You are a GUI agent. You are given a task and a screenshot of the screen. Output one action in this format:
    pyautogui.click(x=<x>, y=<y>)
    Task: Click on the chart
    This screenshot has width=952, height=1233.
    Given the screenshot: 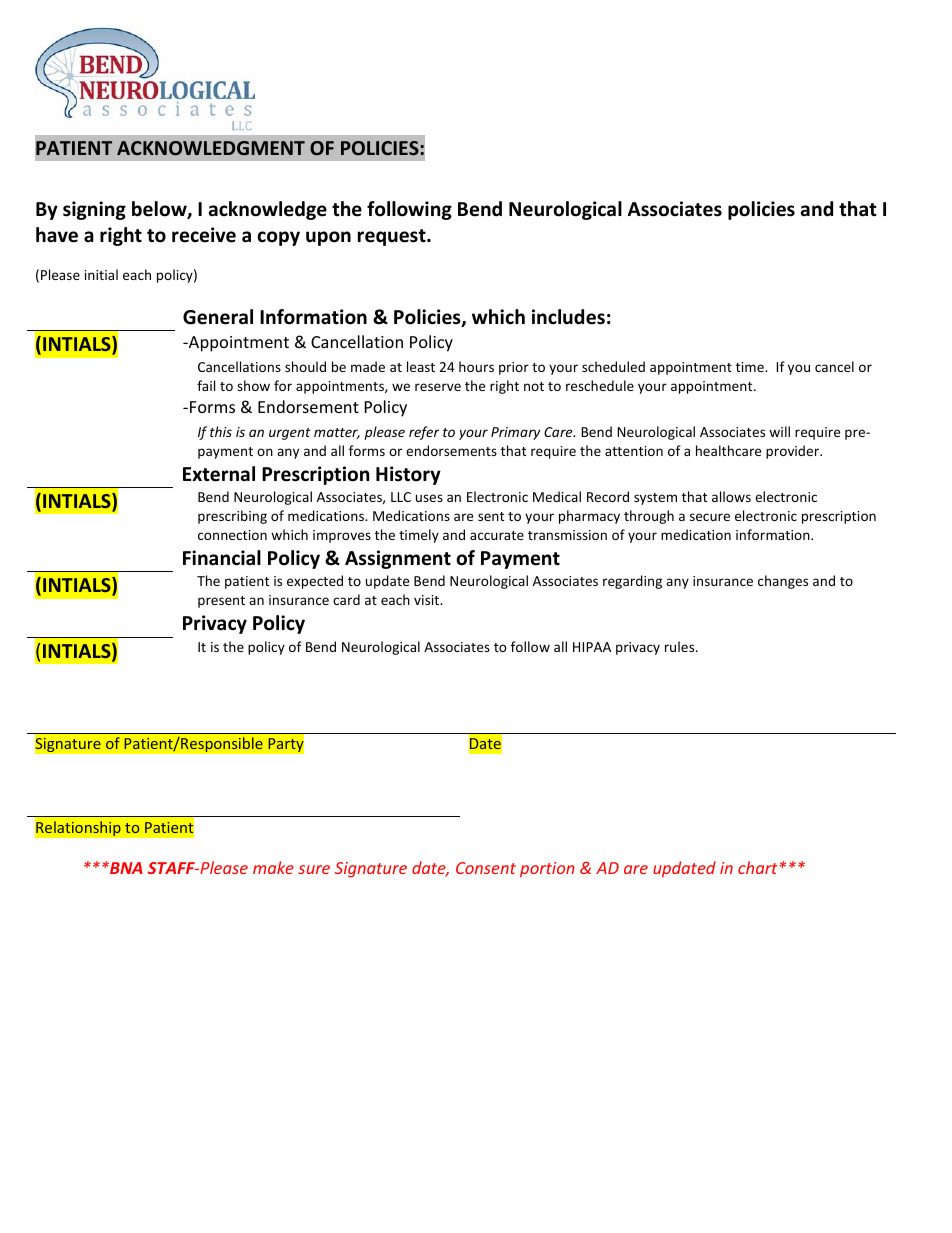 What is the action you would take?
    pyautogui.click(x=758, y=867)
